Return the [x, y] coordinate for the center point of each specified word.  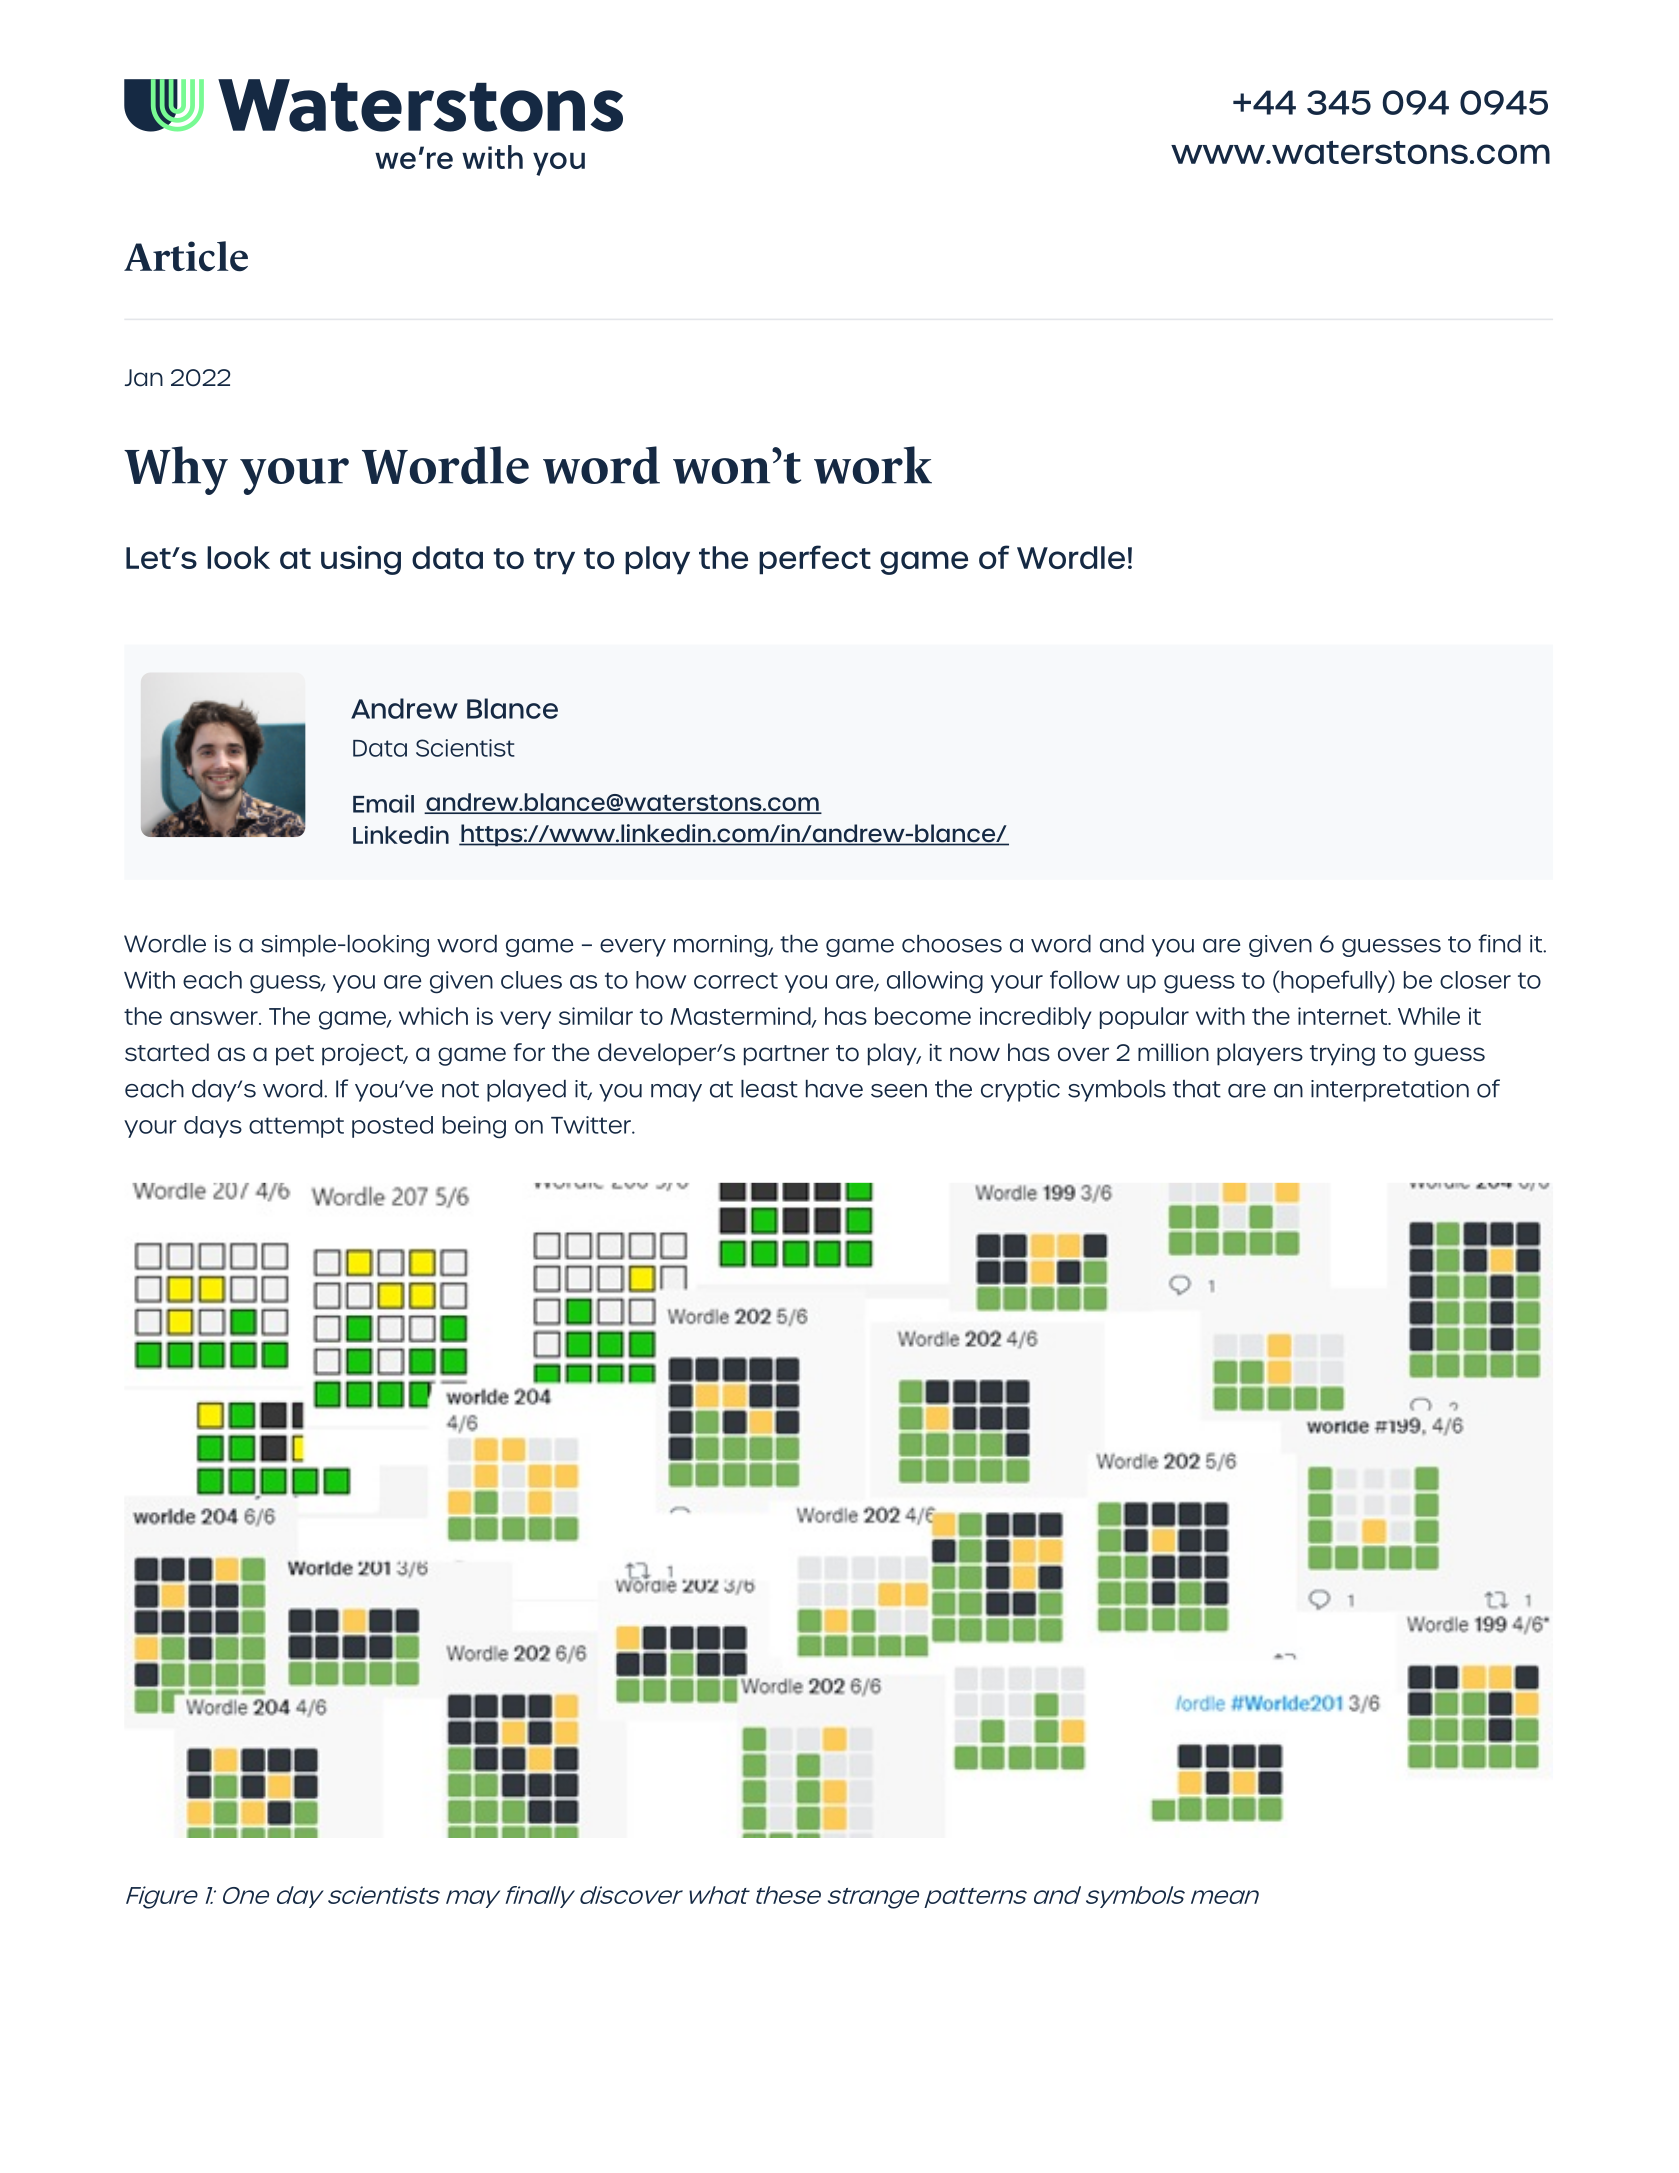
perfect [815, 560]
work [873, 465]
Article [186, 256]
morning [722, 946]
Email [383, 803]
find [1499, 943]
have [834, 1089]
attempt [296, 1127]
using [361, 560]
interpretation [1390, 1091]
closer [1475, 980]
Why [176, 470]
